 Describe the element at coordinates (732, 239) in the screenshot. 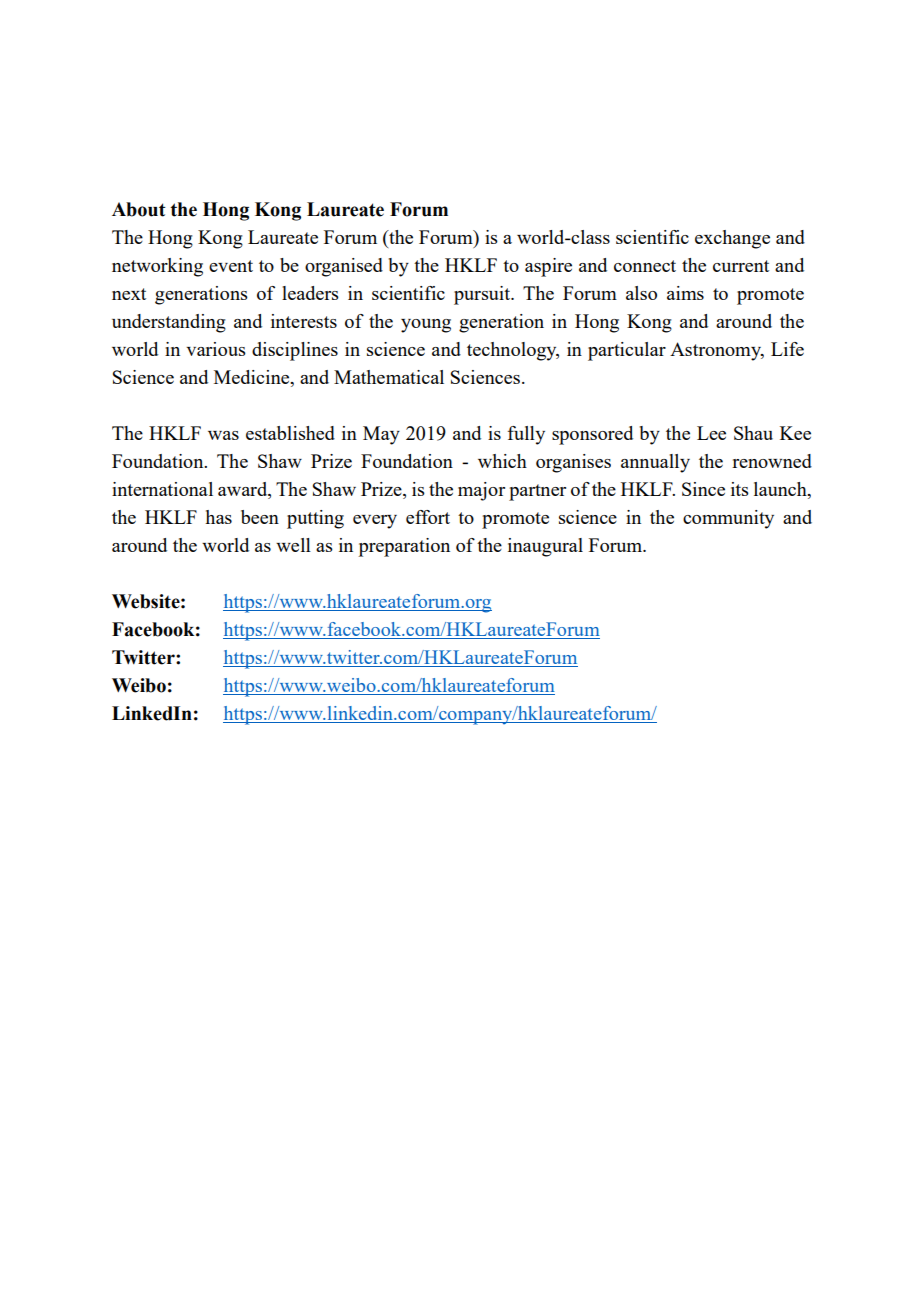

I see `exchange` at that location.
